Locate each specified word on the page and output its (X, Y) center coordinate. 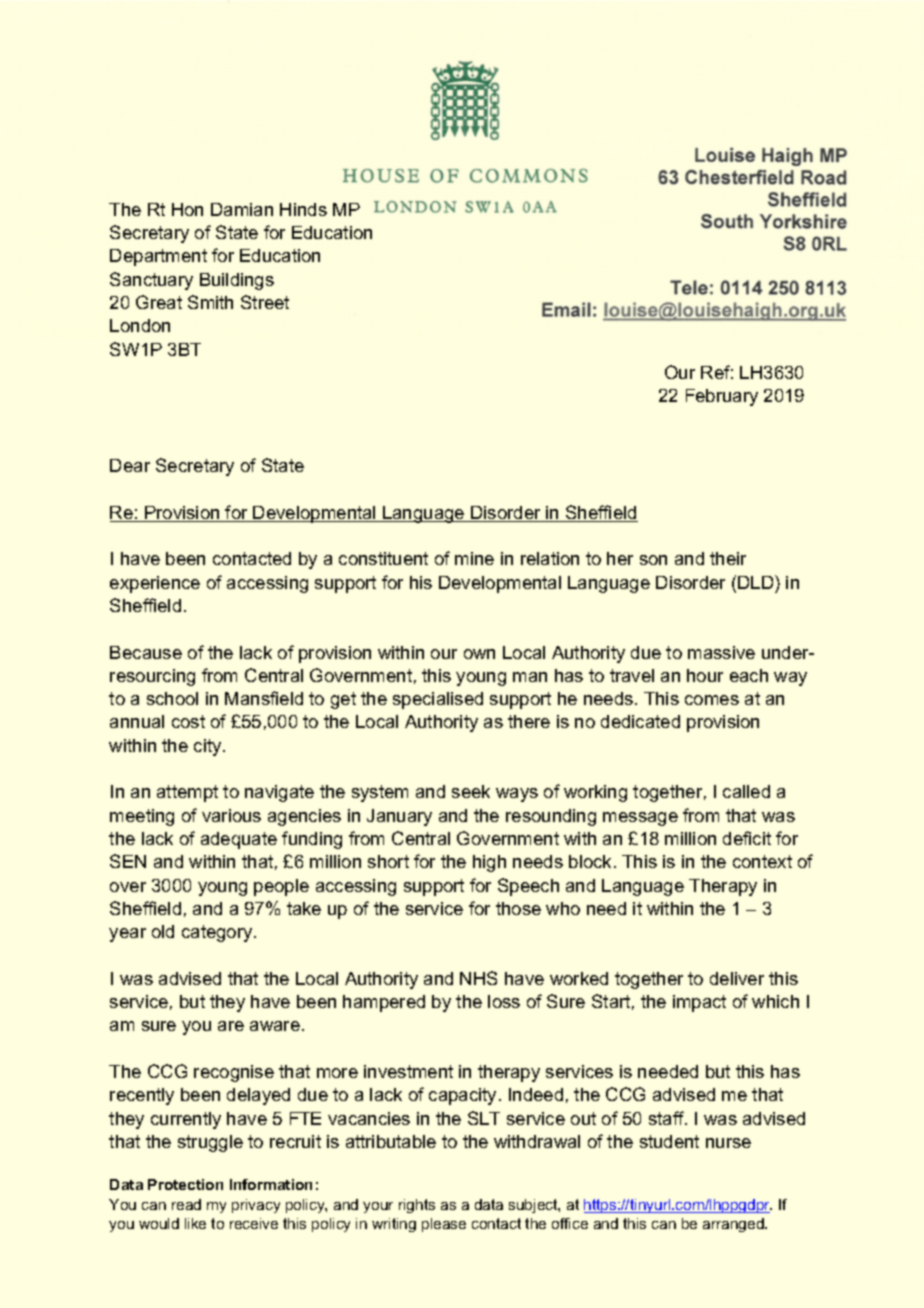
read (186, 1204)
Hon (187, 209)
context (762, 861)
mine (474, 558)
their (728, 558)
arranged (734, 1225)
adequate (239, 840)
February (722, 397)
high (489, 863)
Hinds (303, 209)
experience (155, 584)
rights (417, 1206)
